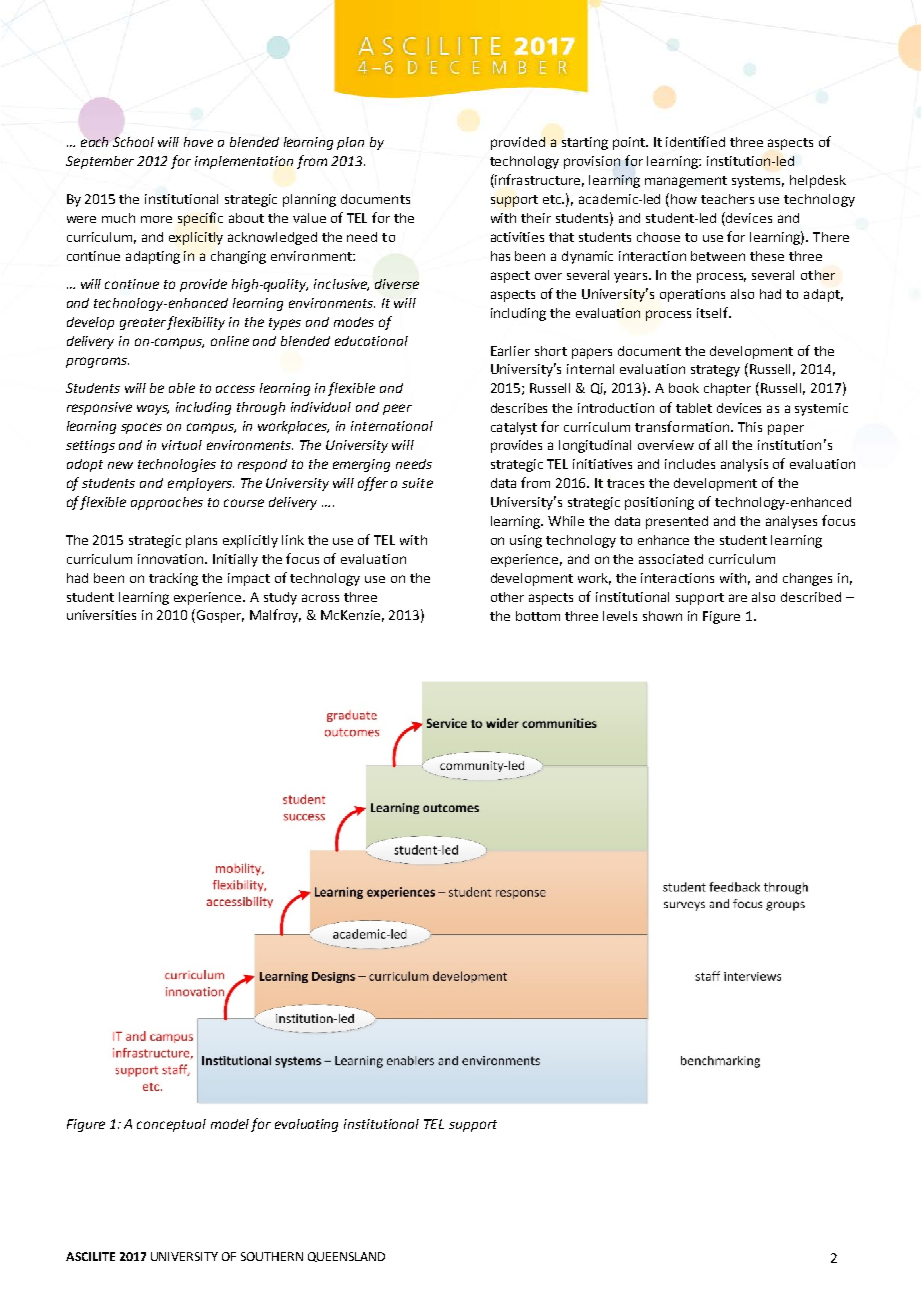 The height and width of the screenshot is (1309, 924). What do you see at coordinates (536, 218) in the screenshot?
I see `their` at bounding box center [536, 218].
